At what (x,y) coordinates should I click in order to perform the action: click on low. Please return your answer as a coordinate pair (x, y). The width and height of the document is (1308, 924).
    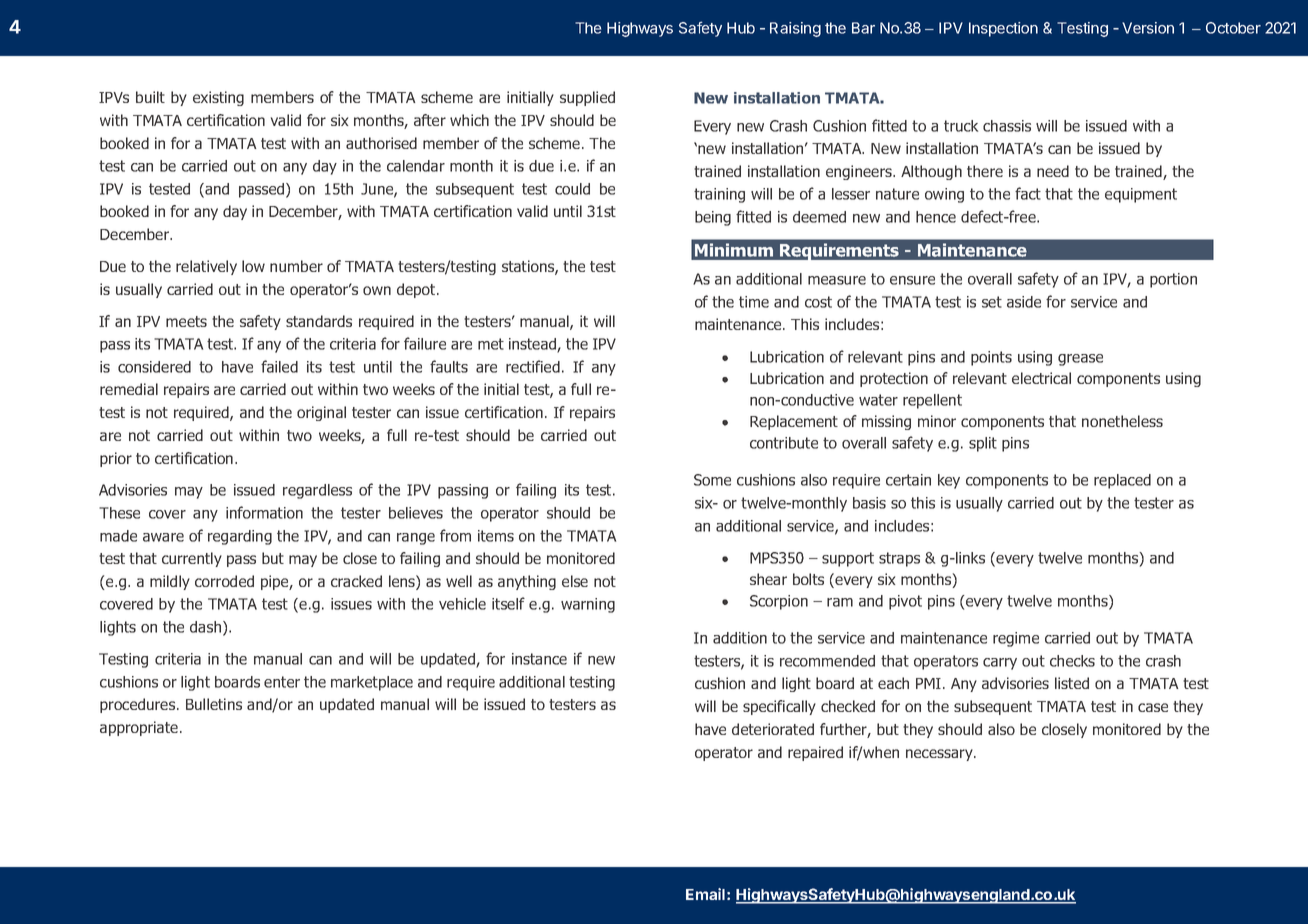
    Looking at the image, I should click on (253, 266).
